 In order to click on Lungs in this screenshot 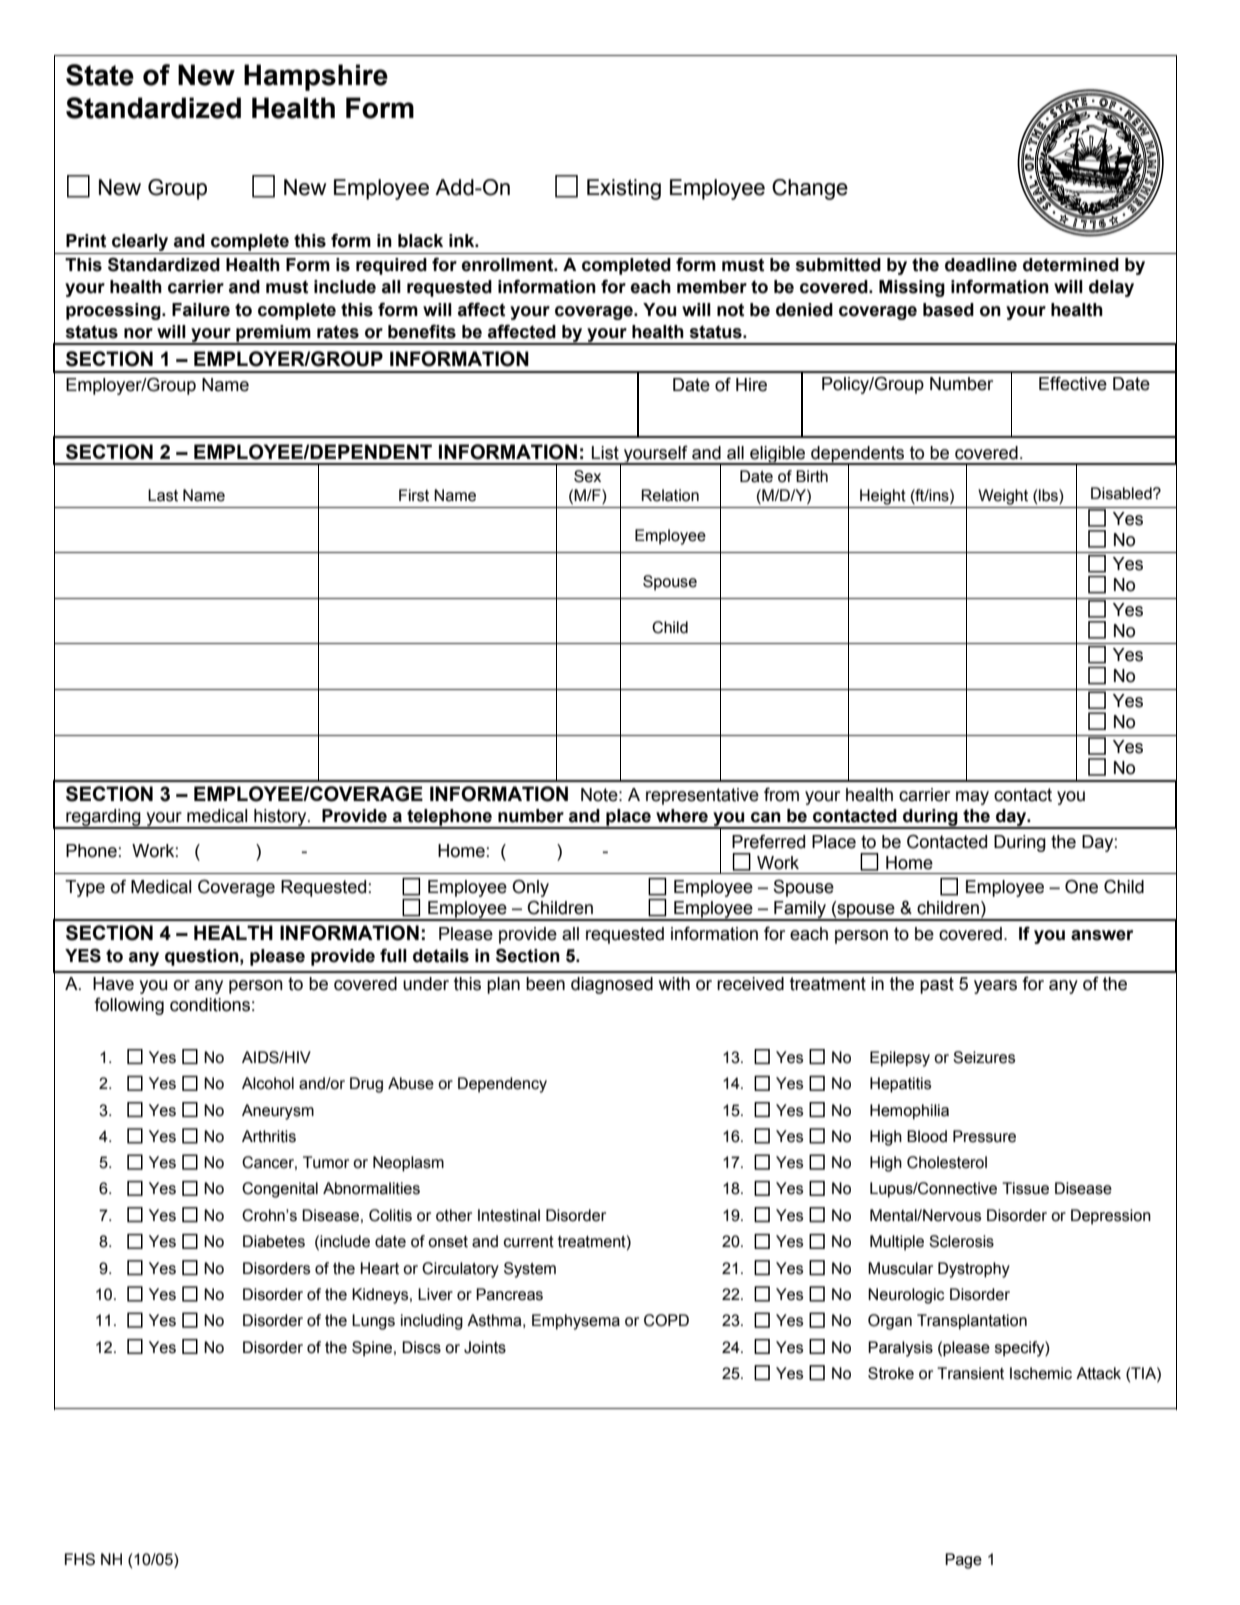, I will do `click(373, 1322)`.
